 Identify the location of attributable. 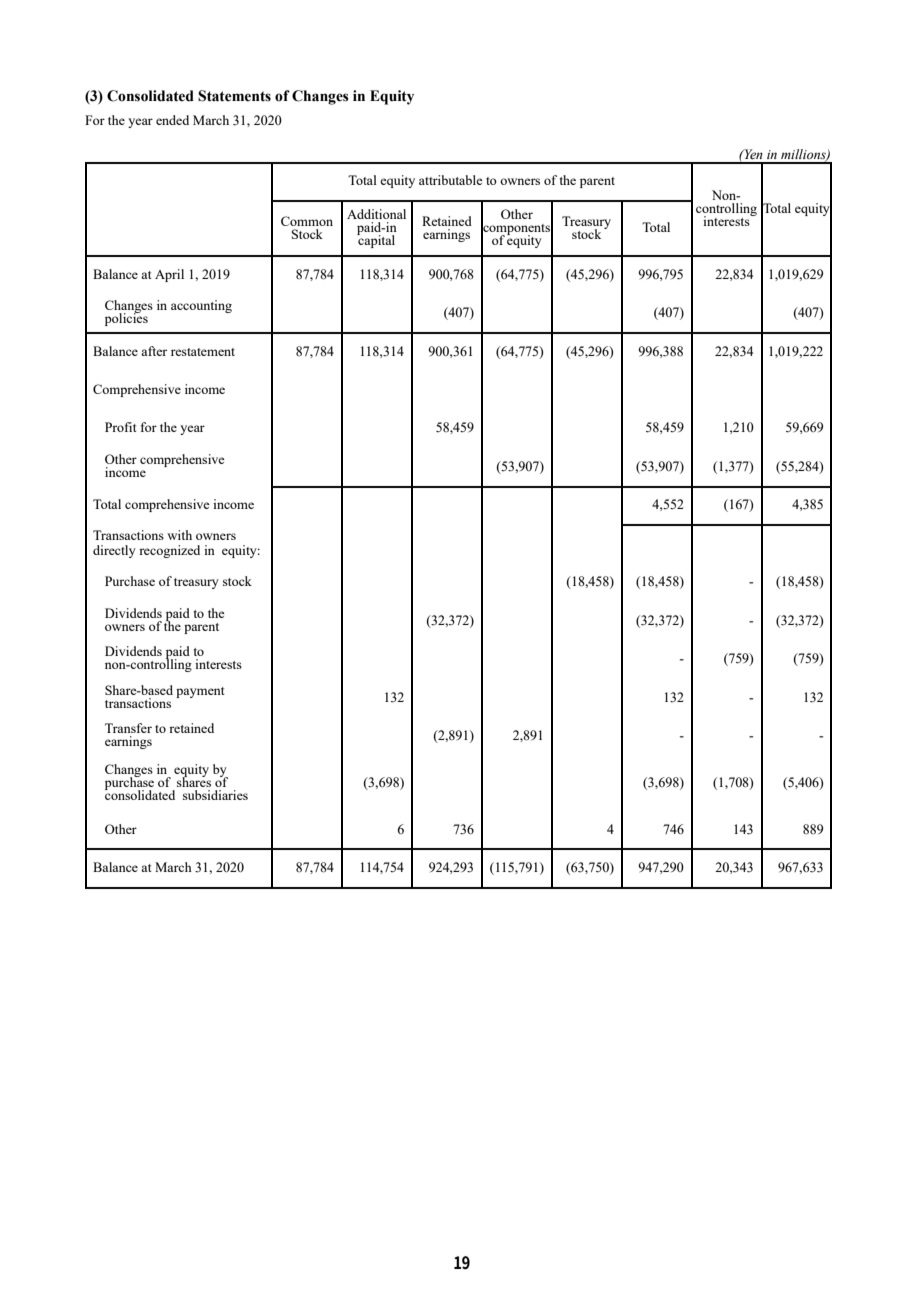
(451, 180).
